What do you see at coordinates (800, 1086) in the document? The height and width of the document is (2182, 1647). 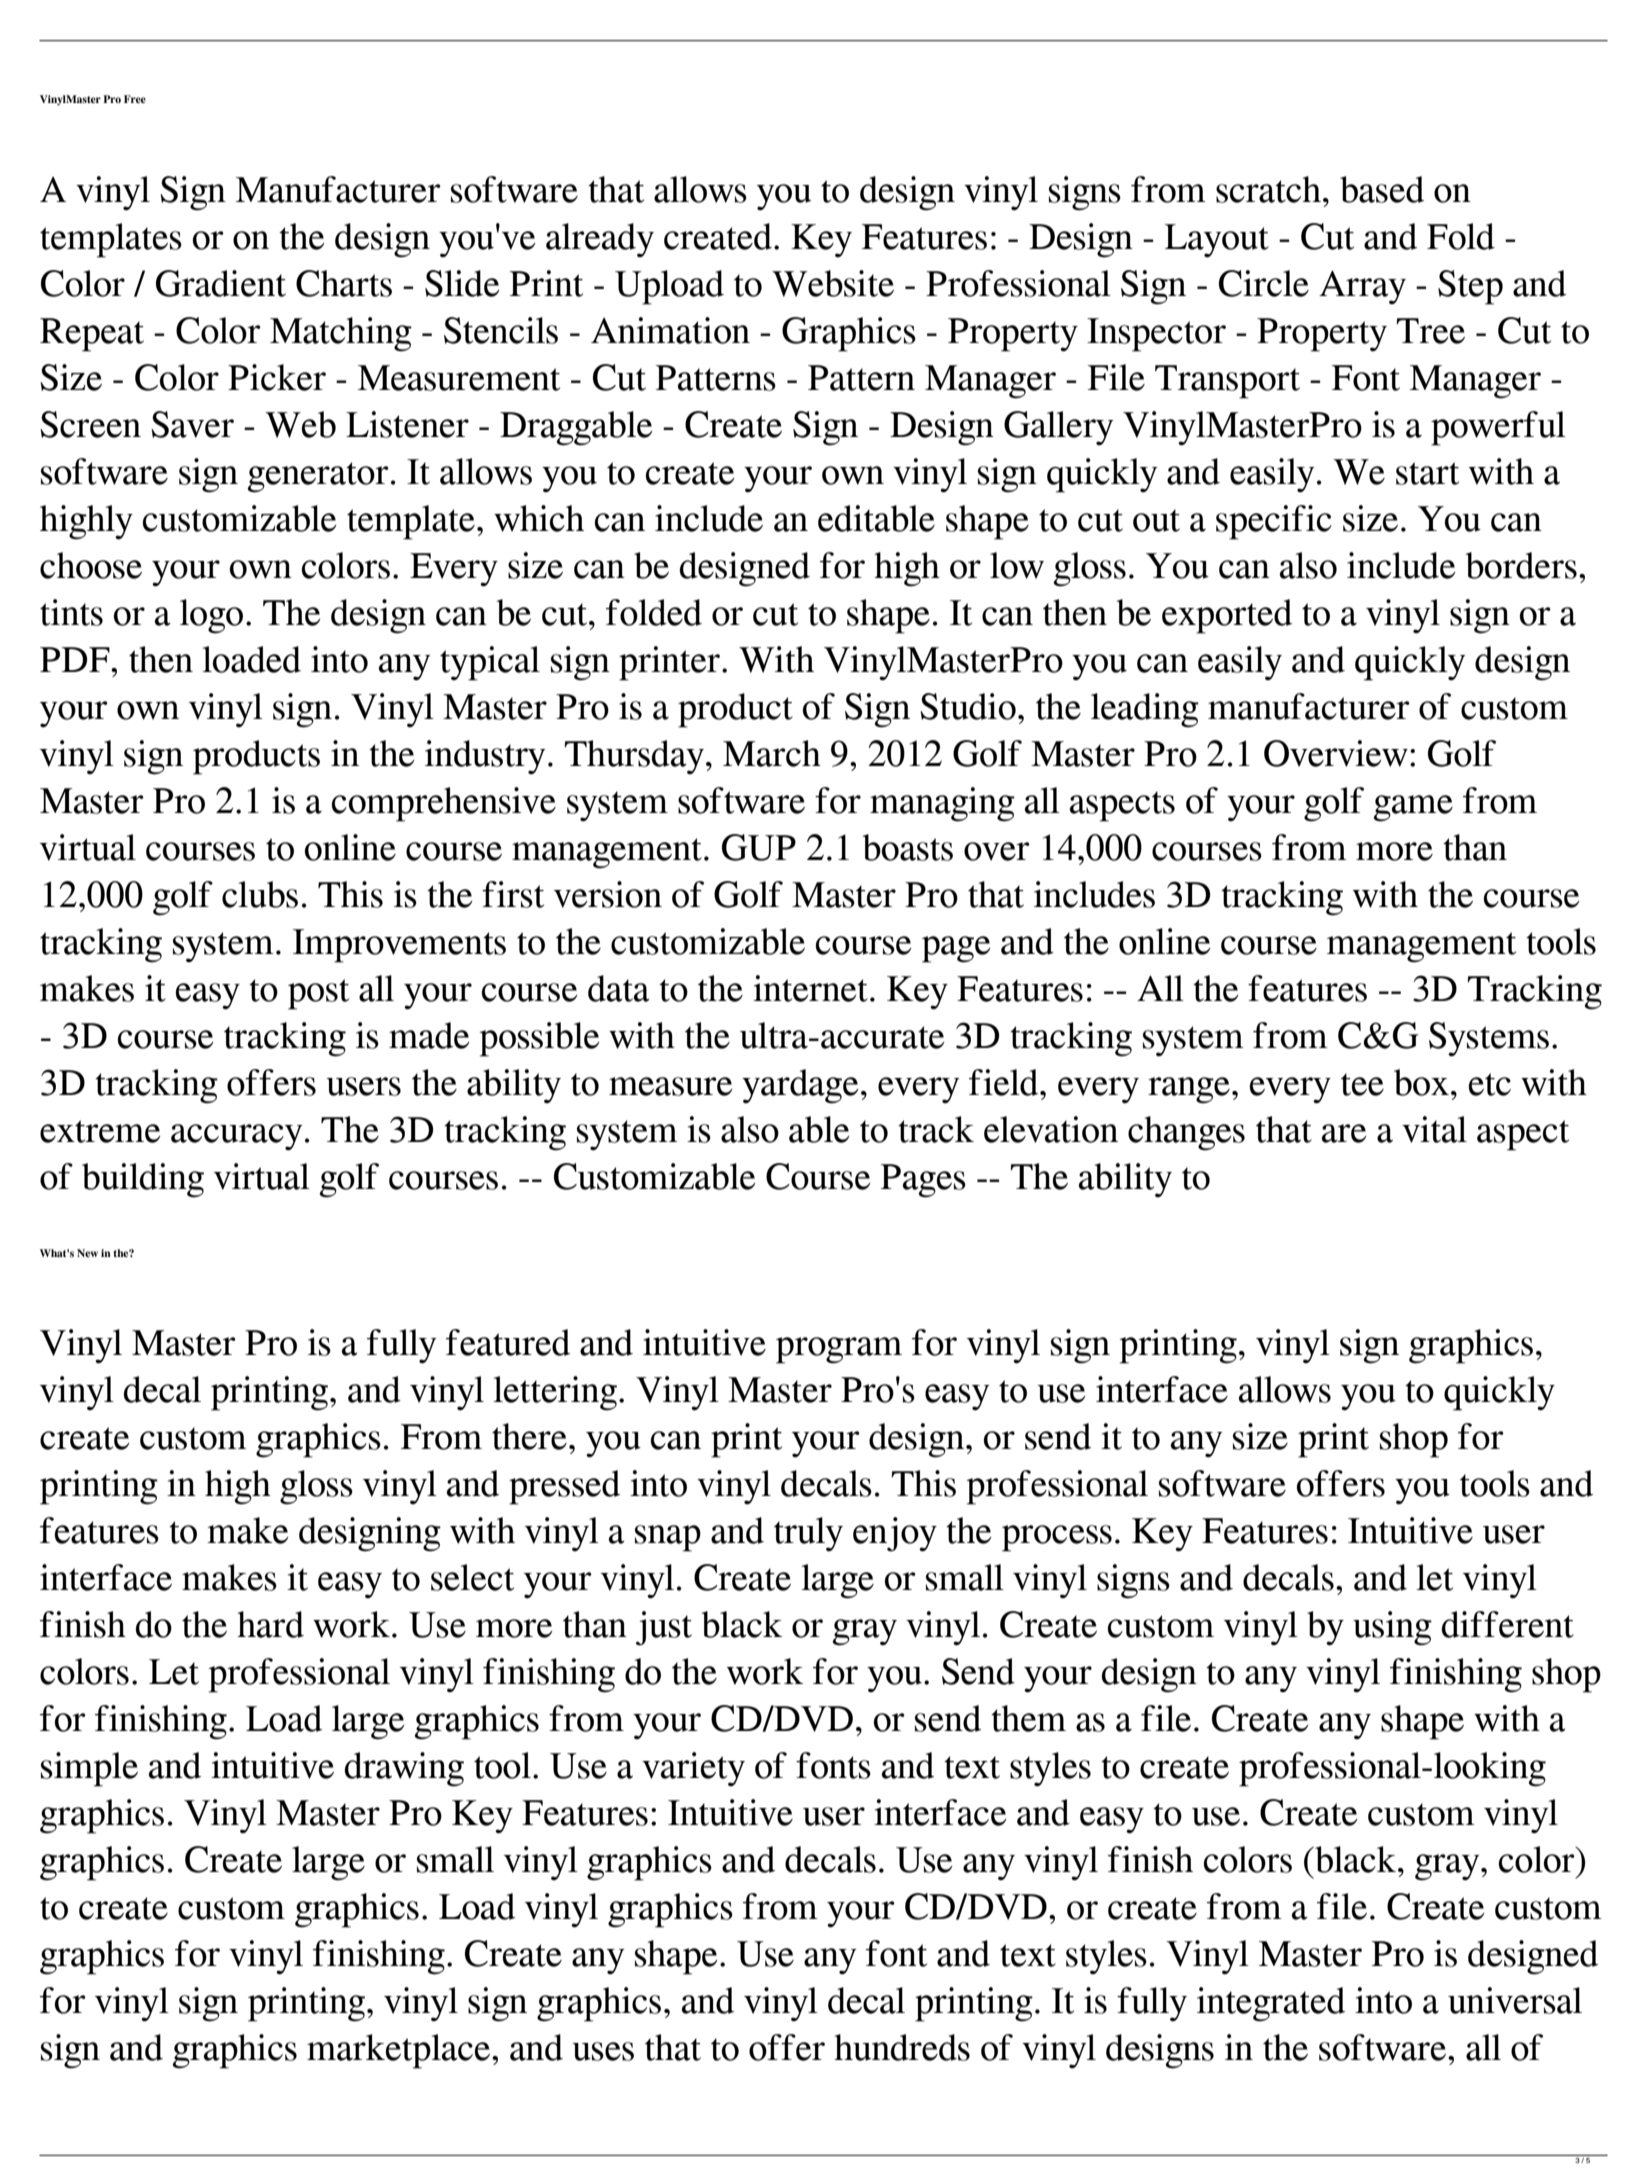 I see `yardage` at bounding box center [800, 1086].
